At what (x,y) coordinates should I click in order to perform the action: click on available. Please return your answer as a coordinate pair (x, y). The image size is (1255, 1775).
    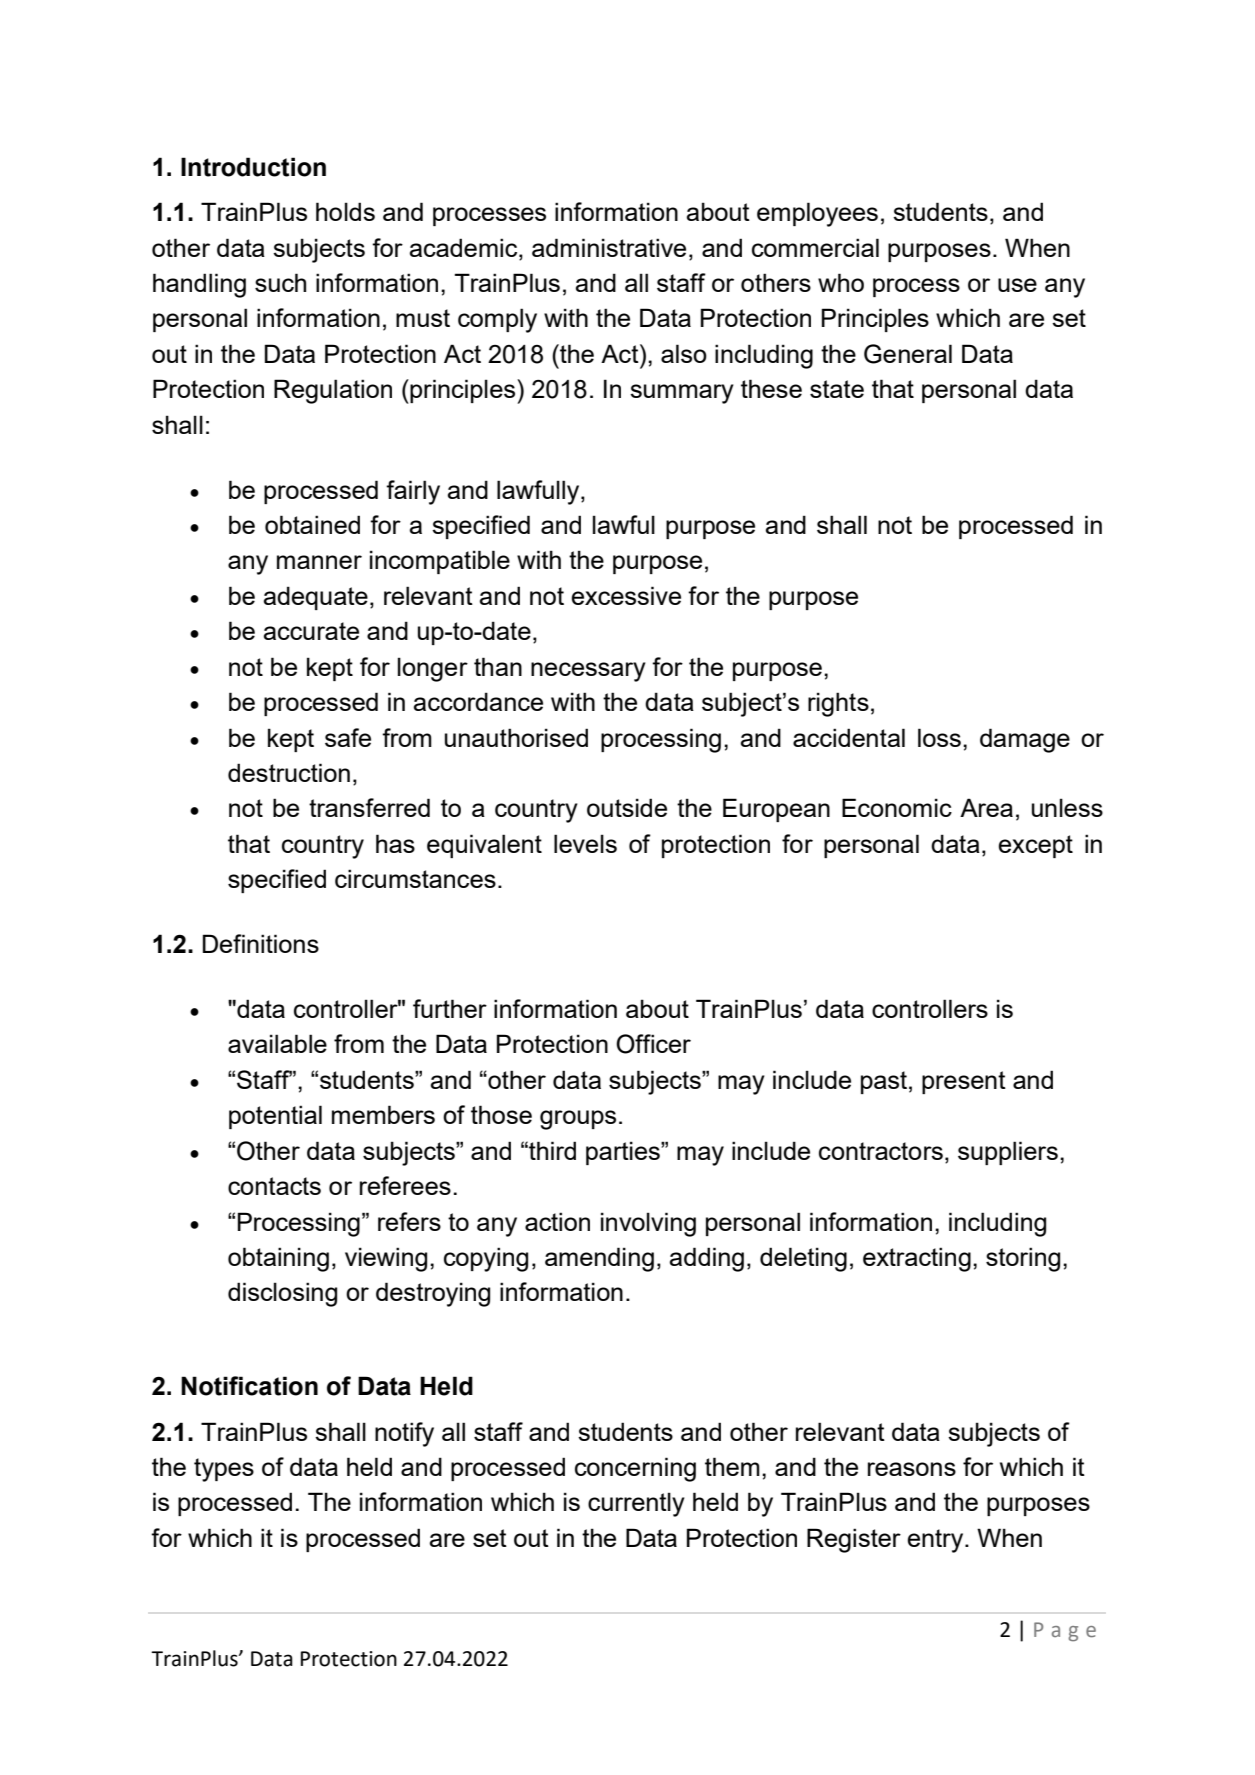
    Looking at the image, I should click on (277, 1043).
